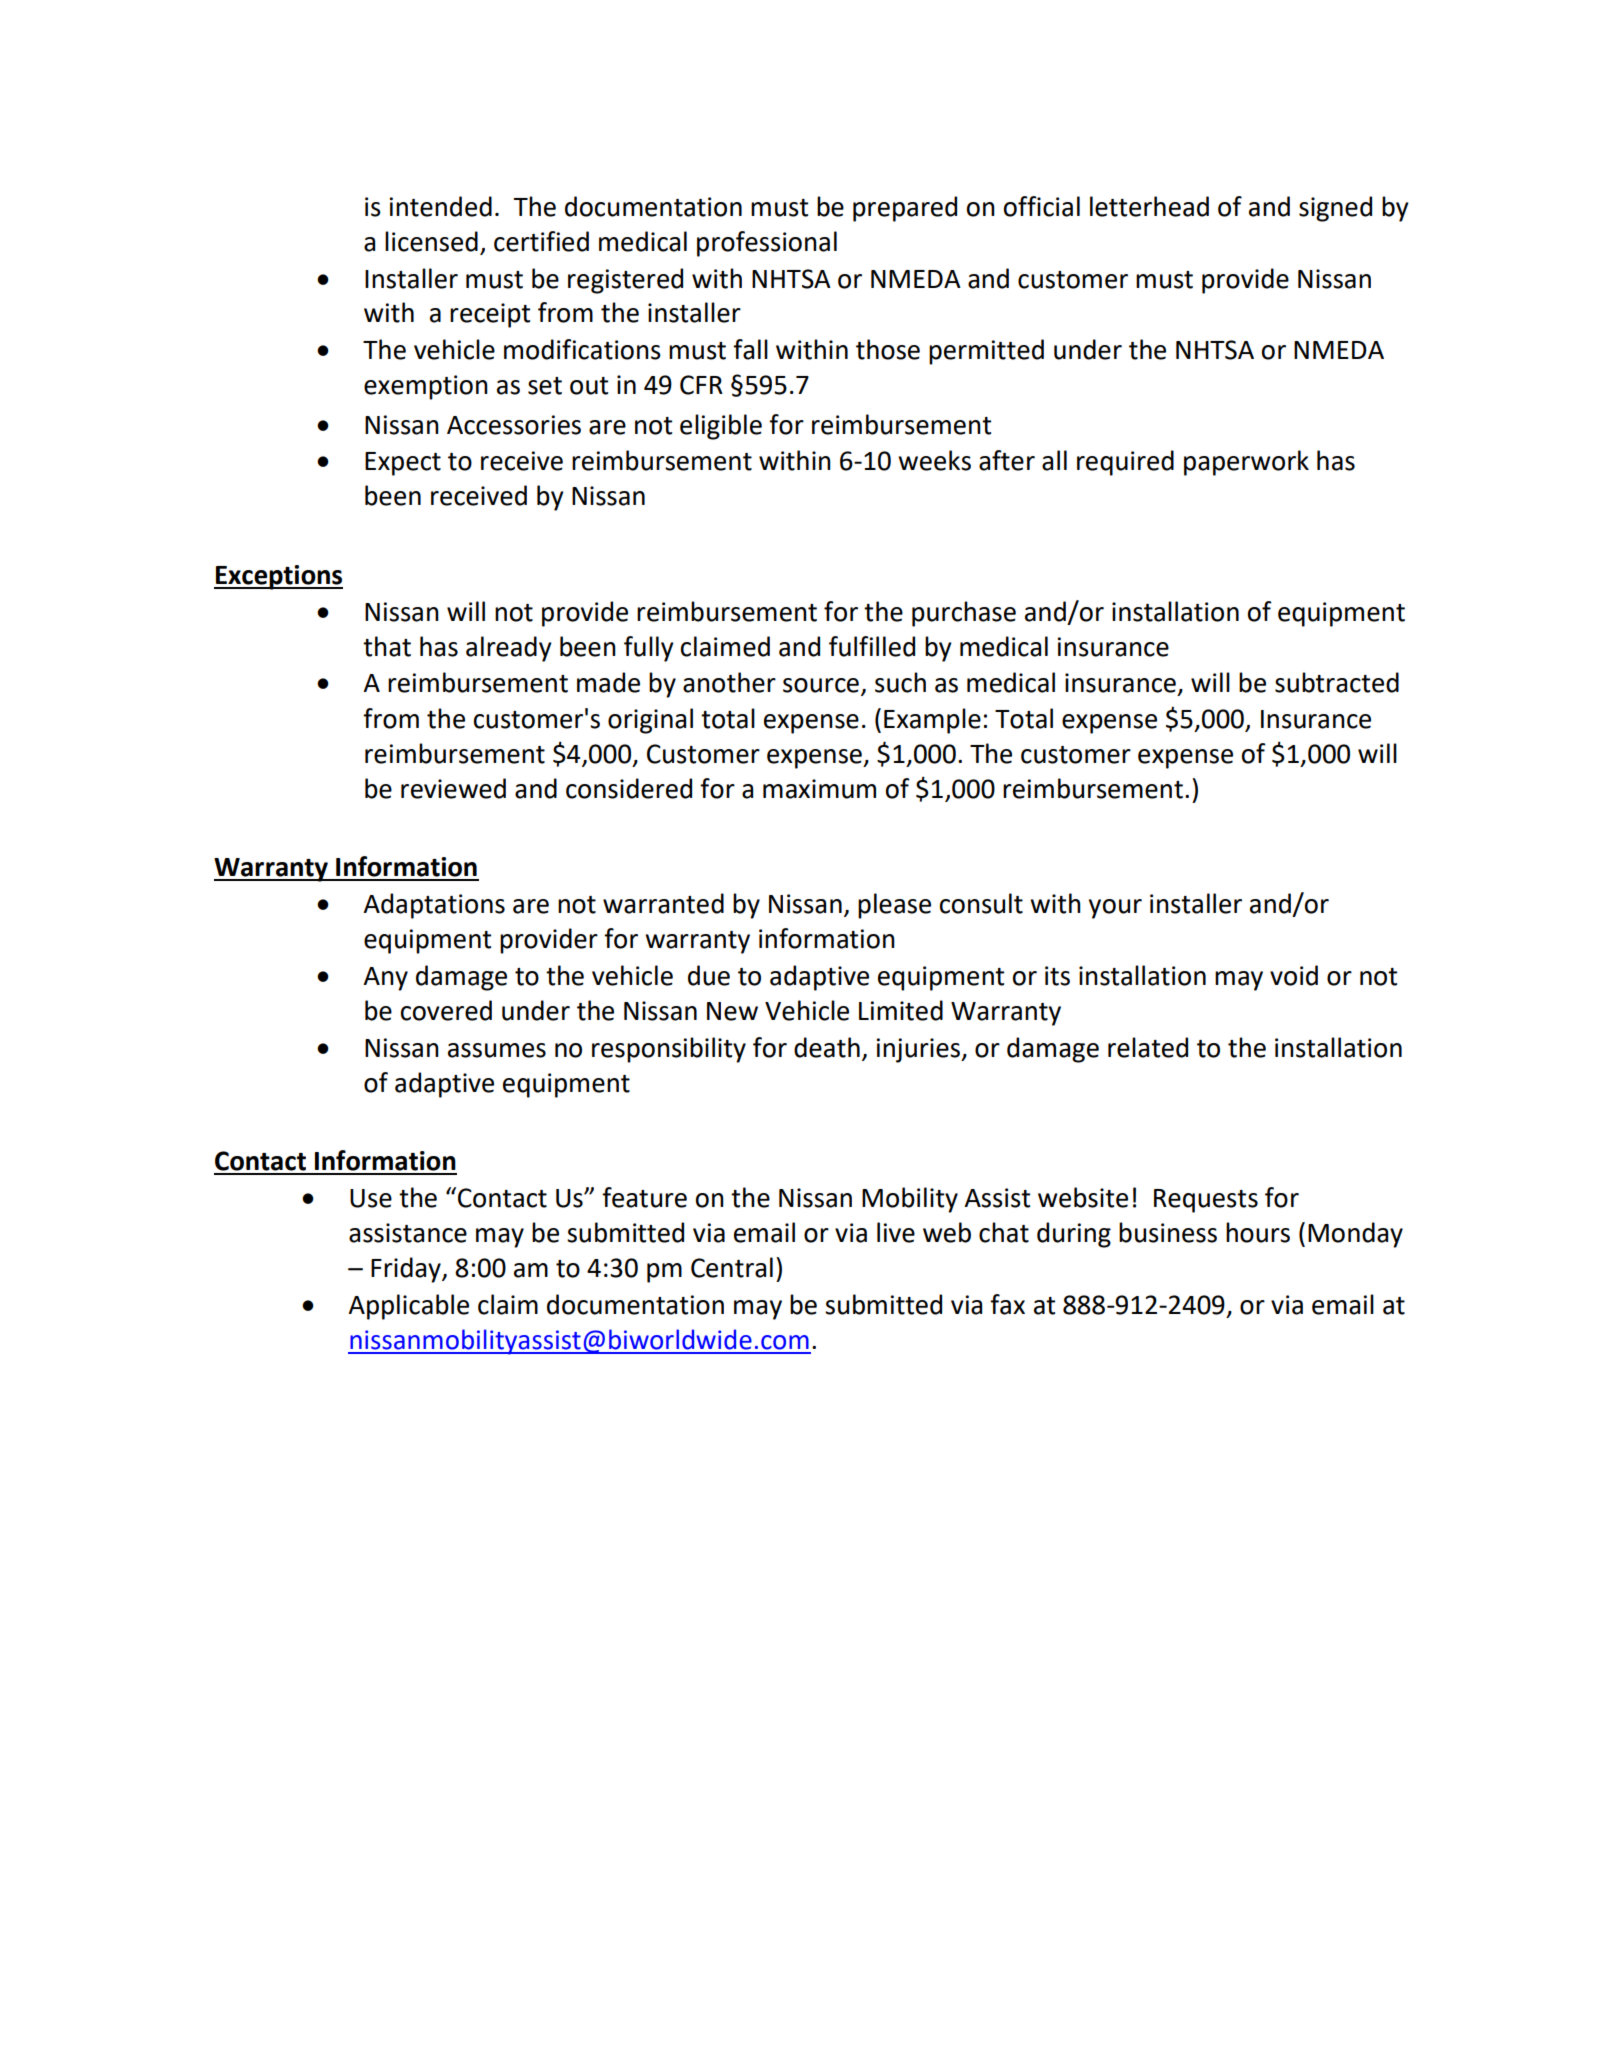  I want to click on Friday, so click(407, 1270).
